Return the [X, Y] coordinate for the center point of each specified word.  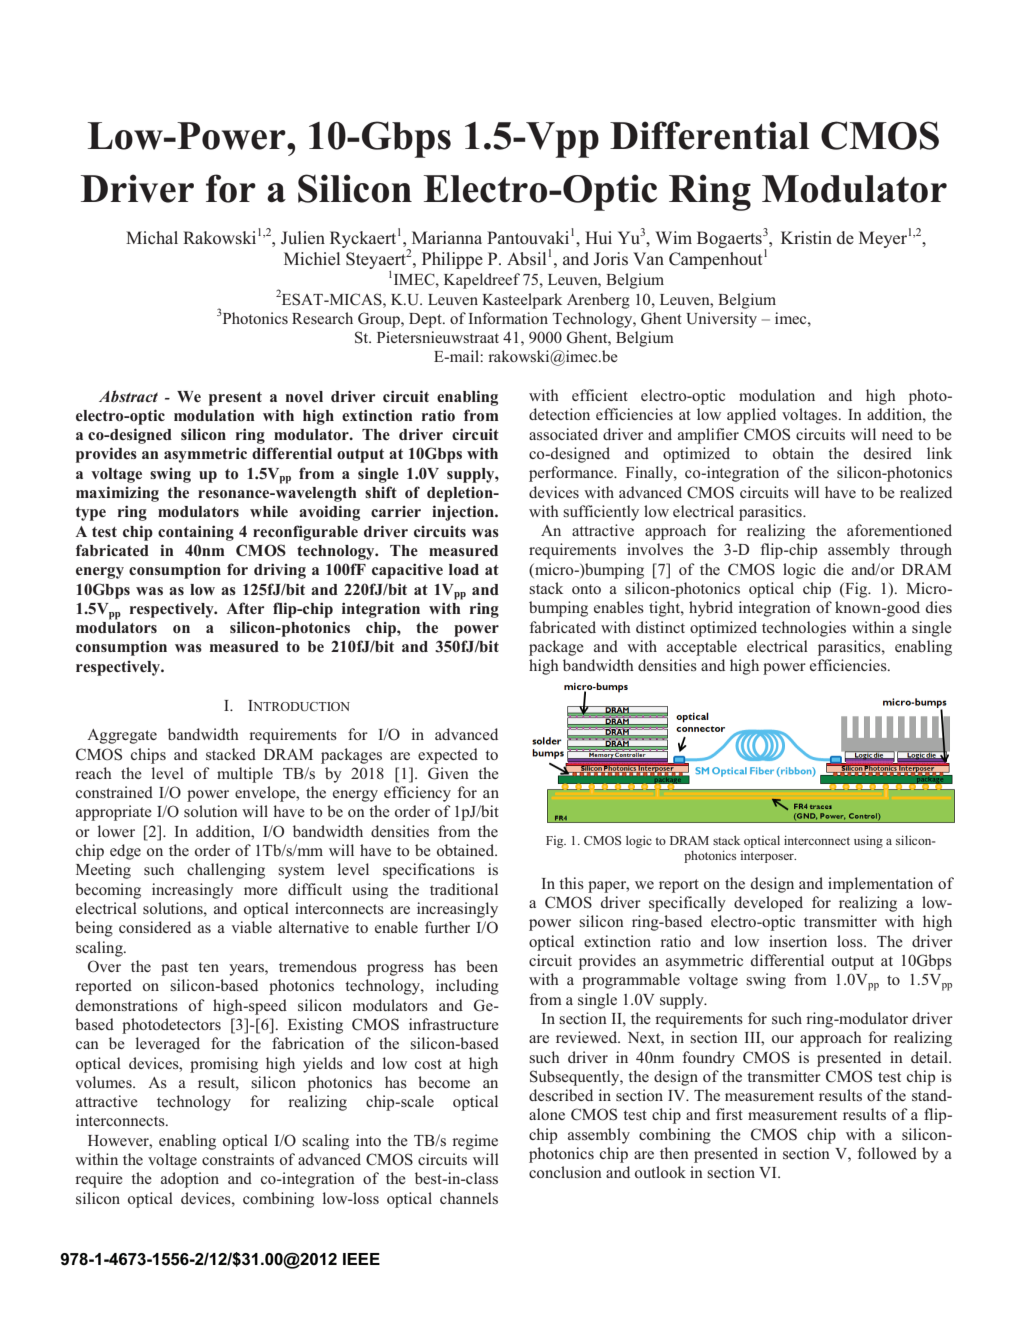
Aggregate [122, 736]
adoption [190, 1180]
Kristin [806, 237]
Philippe [452, 260]
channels [469, 1198]
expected [448, 756]
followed [887, 1153]
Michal [152, 237]
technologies [804, 629]
